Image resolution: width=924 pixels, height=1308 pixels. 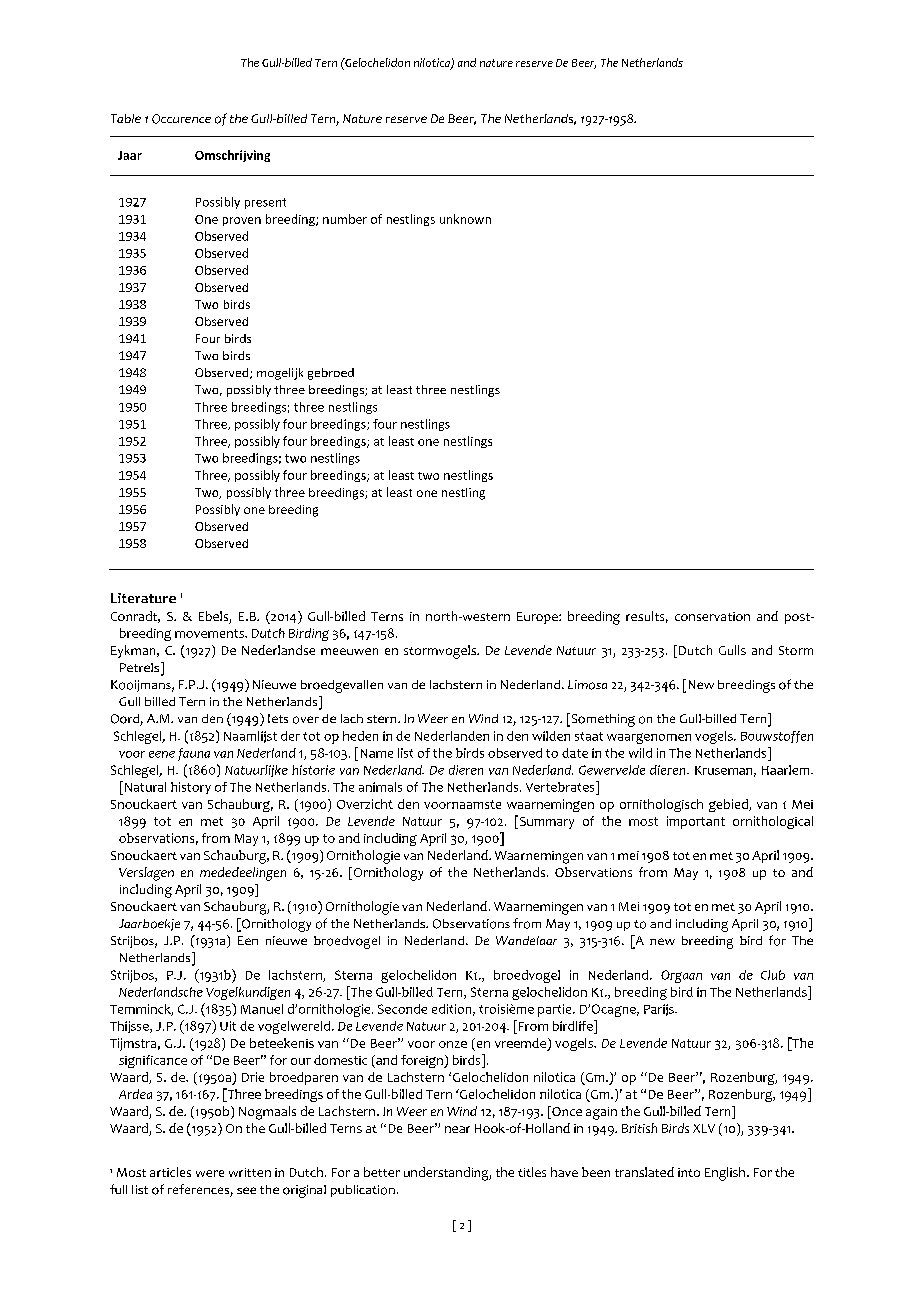 What do you see at coordinates (712, 616) in the screenshot?
I see `conservation` at bounding box center [712, 616].
